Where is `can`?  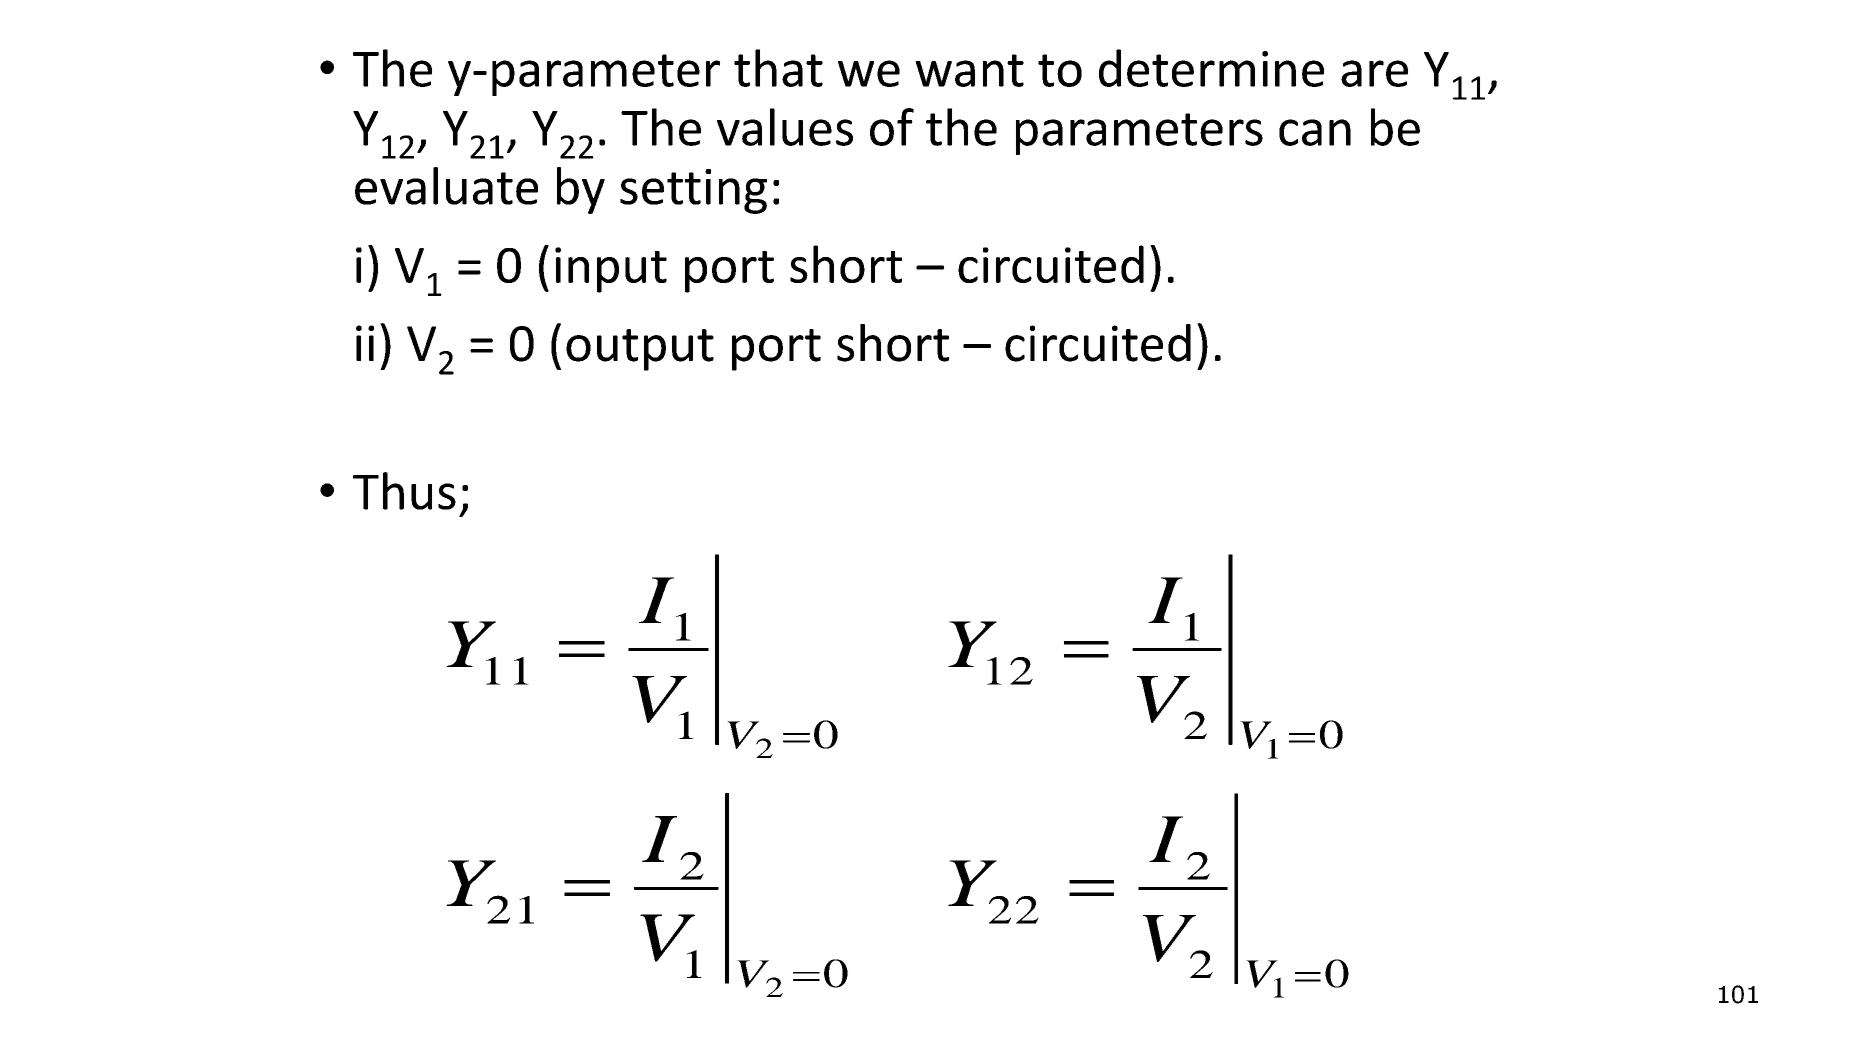 can is located at coordinates (1315, 132).
